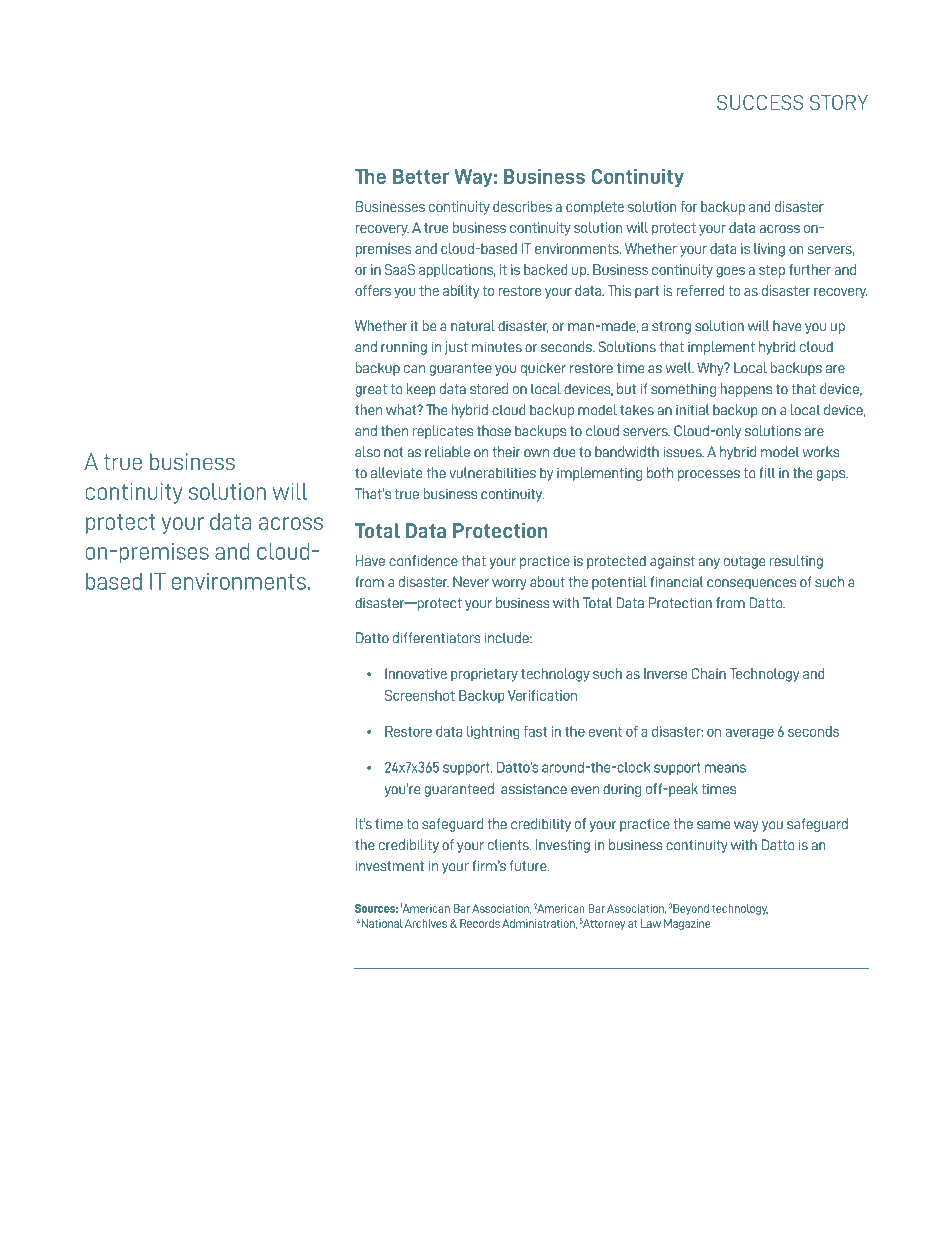 The height and width of the page is (1233, 952). What do you see at coordinates (396, 473) in the page?
I see `alleviate` at bounding box center [396, 473].
